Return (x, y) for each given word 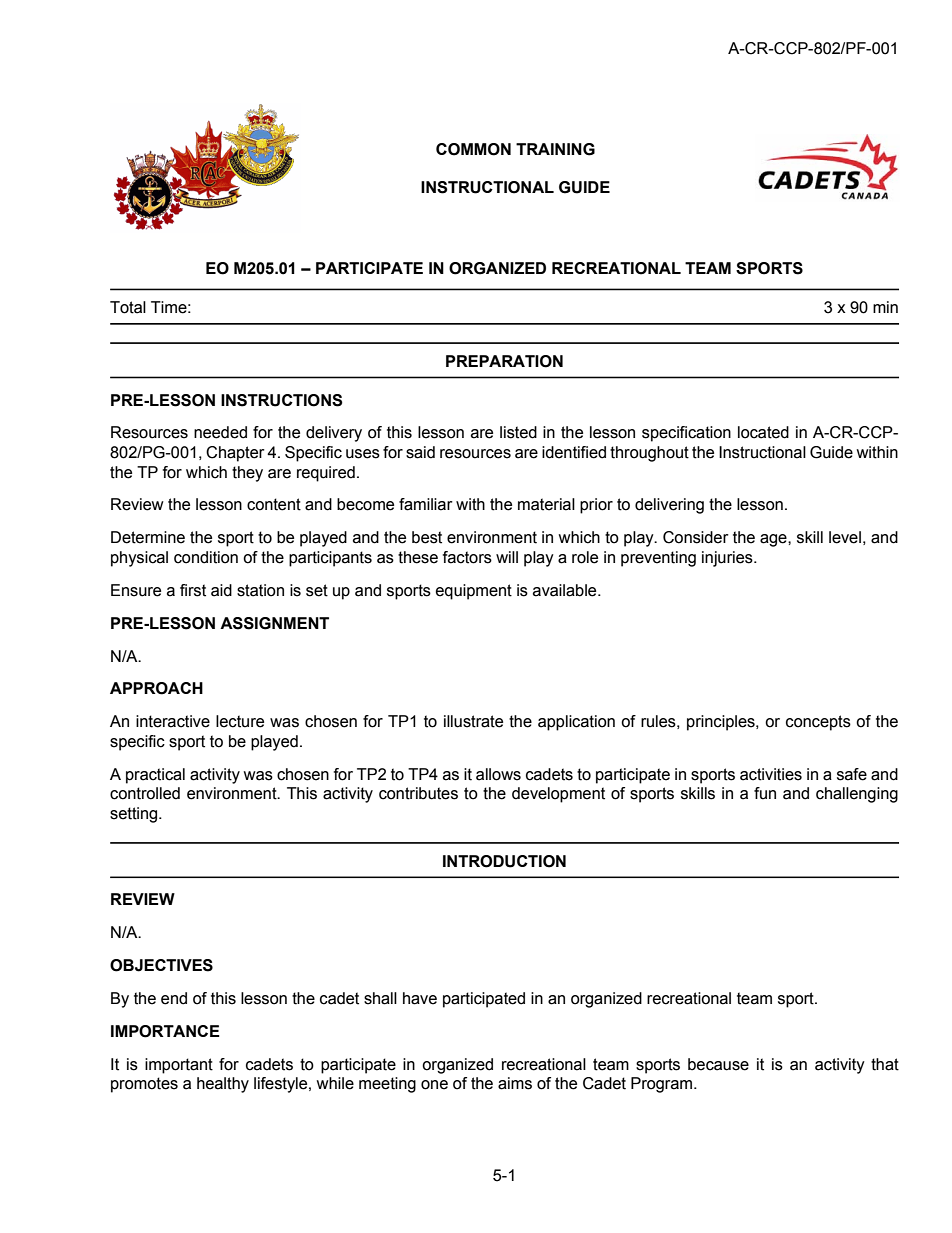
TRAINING (555, 149)
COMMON (473, 149)
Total (128, 307)
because (718, 1064)
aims (515, 1083)
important (179, 1066)
